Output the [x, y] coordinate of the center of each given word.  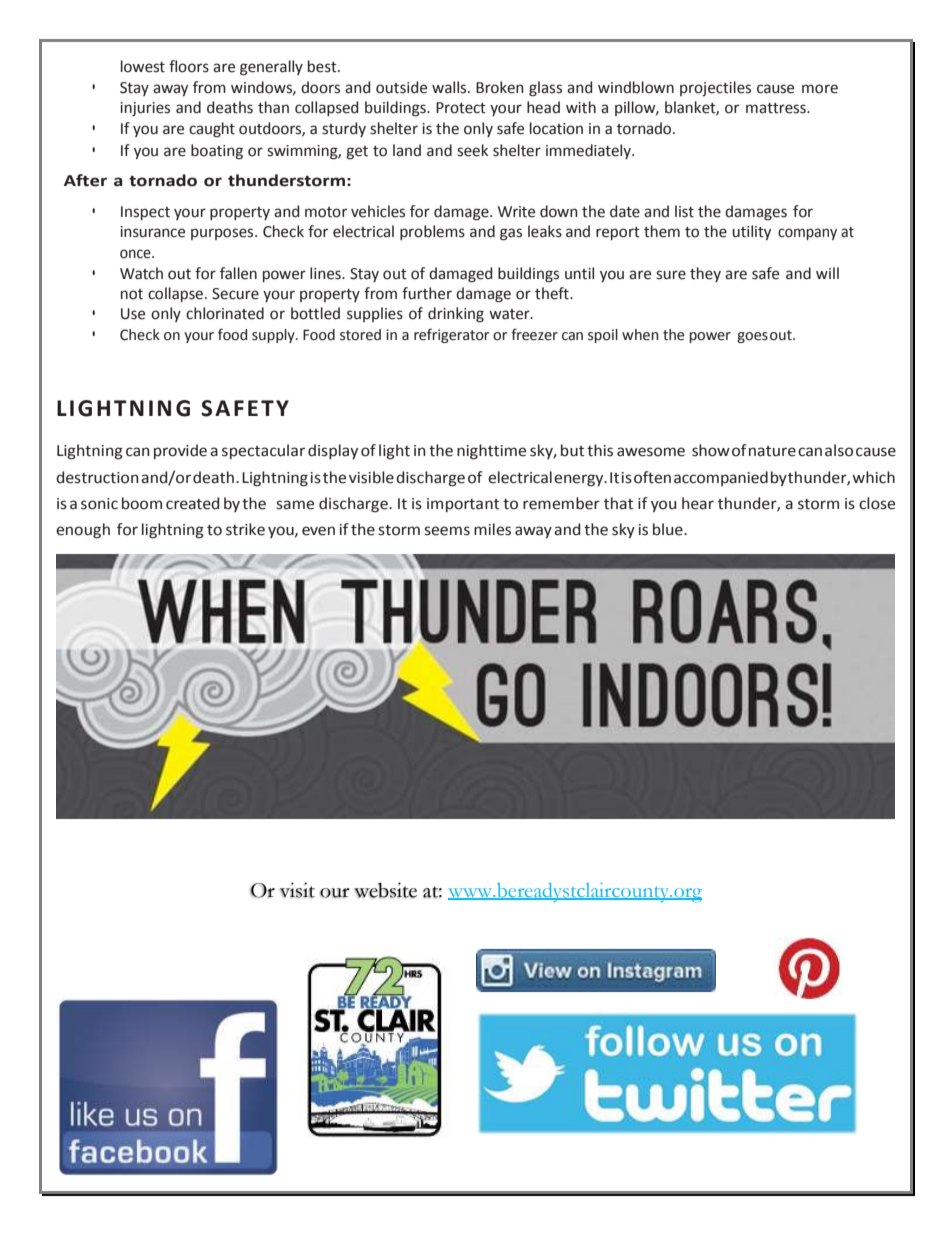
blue [669, 529]
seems [447, 531]
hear [698, 503]
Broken [500, 87]
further [427, 293]
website [385, 890]
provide [180, 451]
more [820, 89]
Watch [141, 273]
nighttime [491, 452]
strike [245, 529]
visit [297, 890]
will [827, 273]
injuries [145, 109]
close [877, 503]
